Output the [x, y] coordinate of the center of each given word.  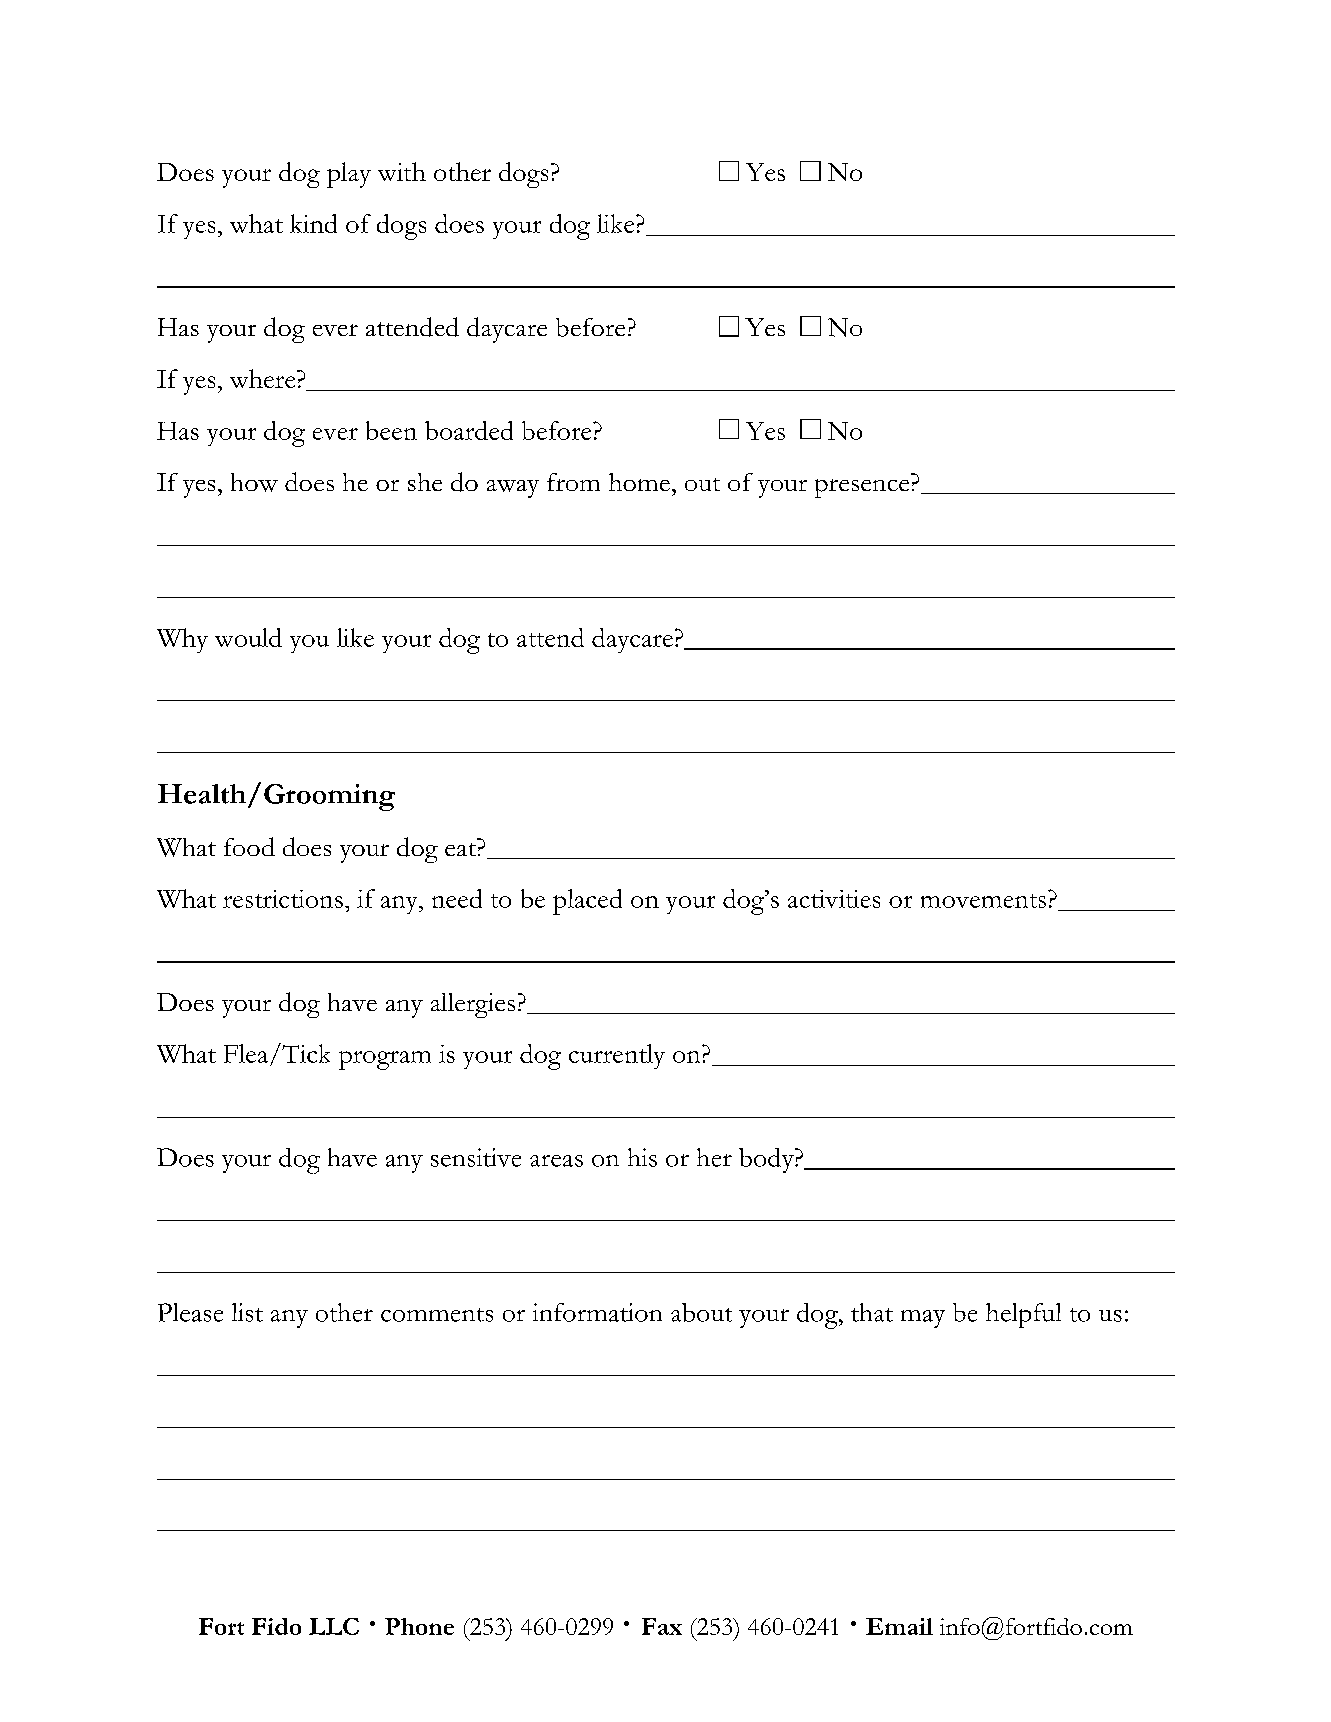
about [701, 1312]
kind [313, 223]
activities [834, 899]
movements [983, 901]
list [247, 1312]
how [254, 482]
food [249, 846]
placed [587, 902]
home [639, 482]
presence [862, 488]
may [923, 1319]
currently [617, 1056]
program [385, 1060]
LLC [334, 1626]
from [573, 482]
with [402, 171]
